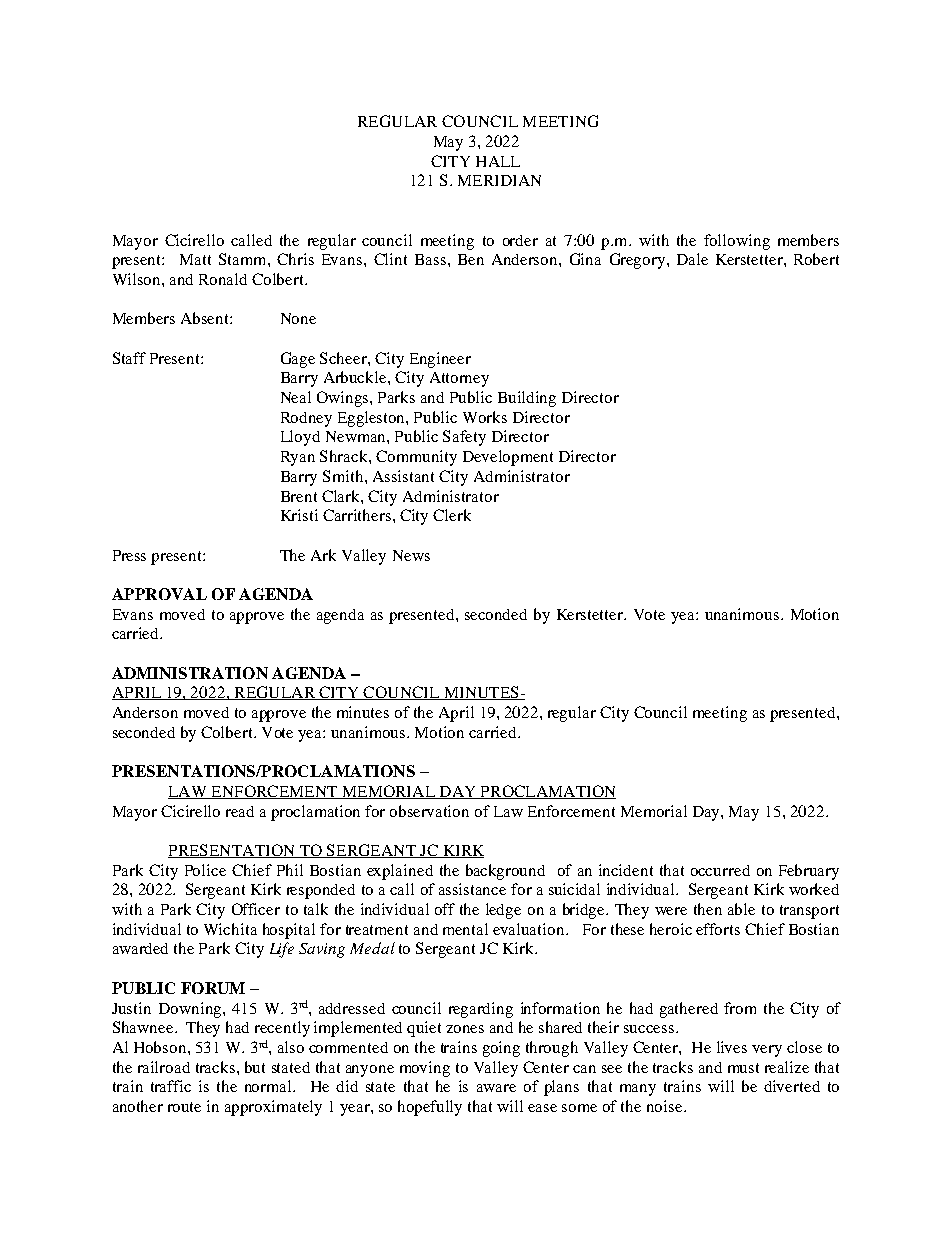 This screenshot has height=1233, width=952. I want to click on Clerk, so click(452, 515).
